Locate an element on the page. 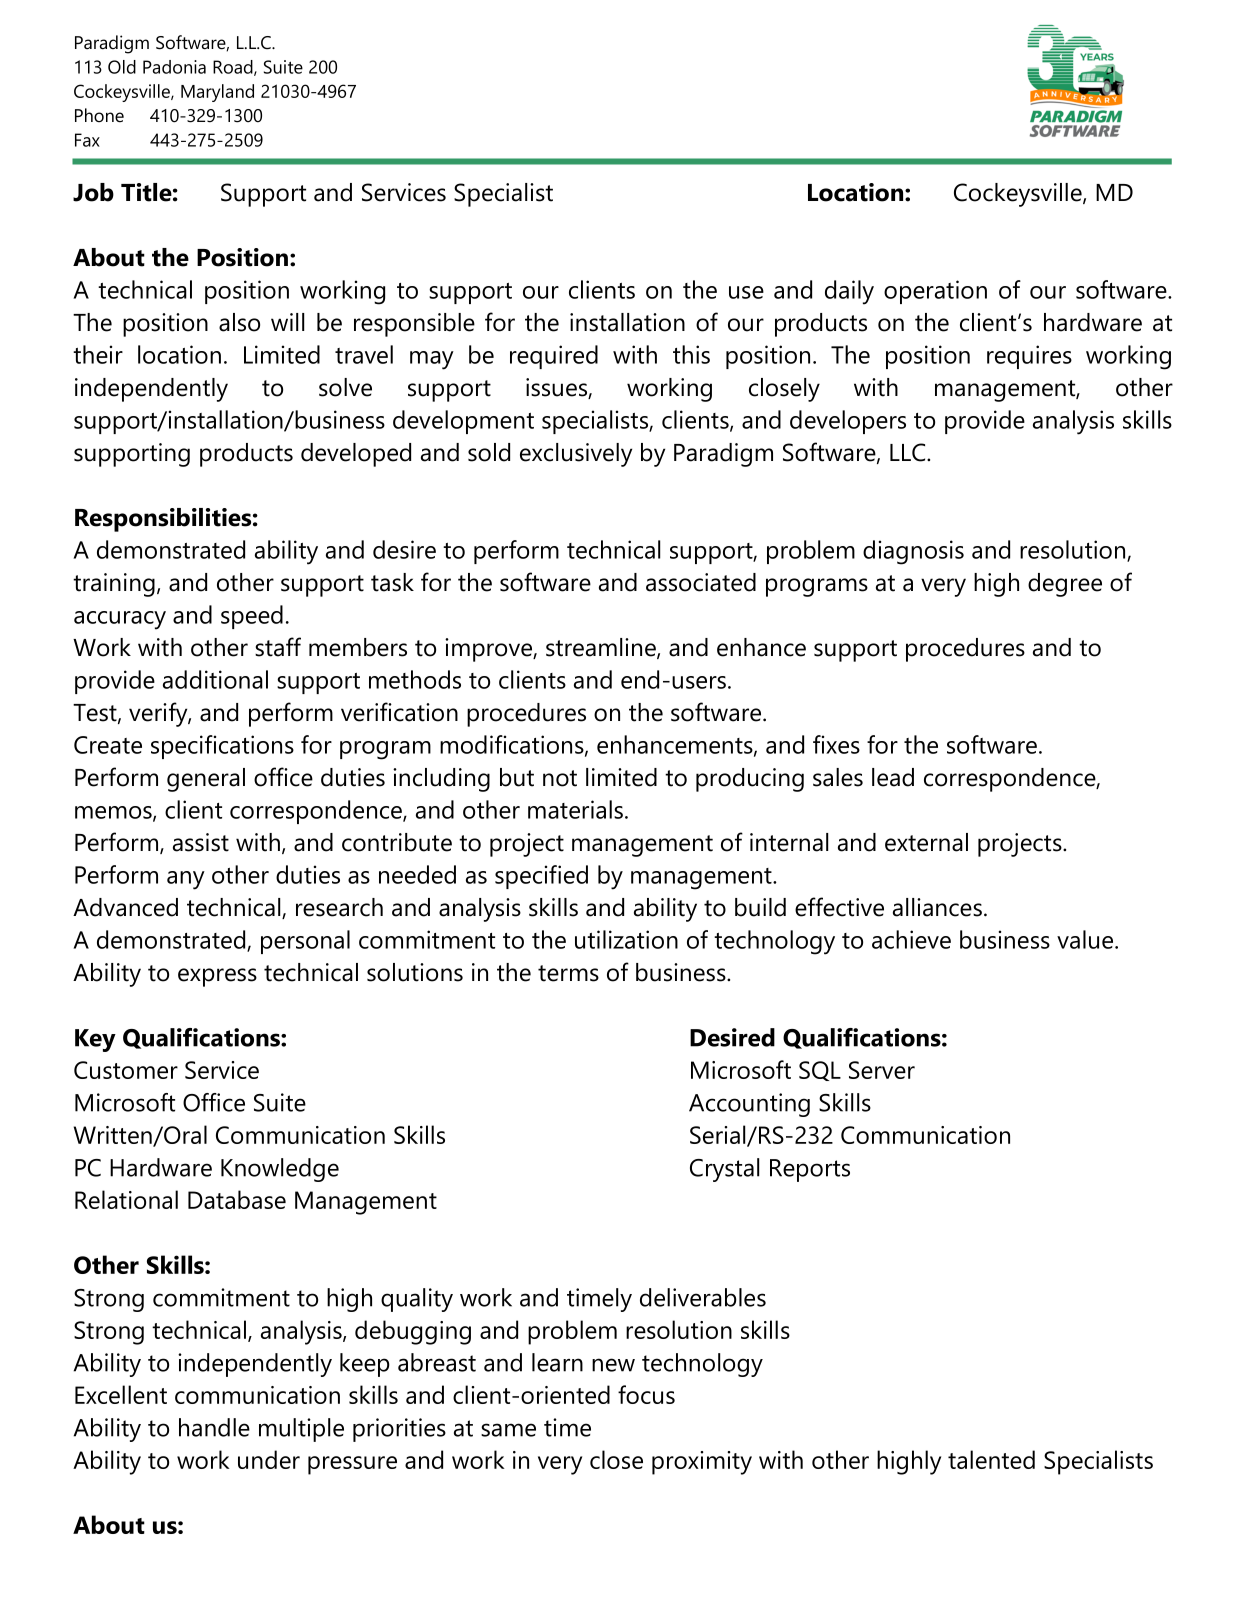 The image size is (1246, 1613). required is located at coordinates (554, 357).
